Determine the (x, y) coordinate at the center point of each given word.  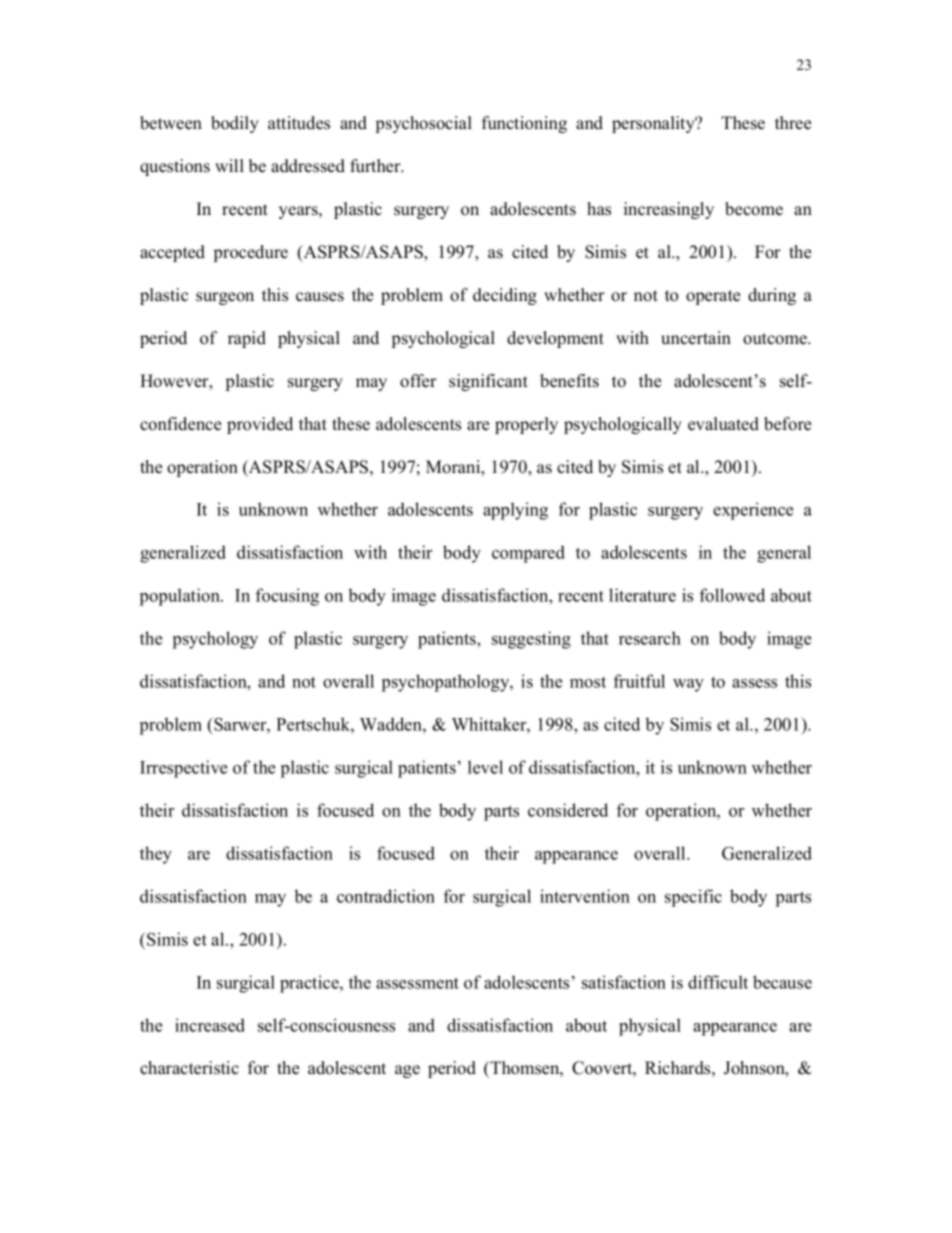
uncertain (696, 338)
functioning (524, 124)
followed (732, 595)
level (485, 767)
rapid (247, 339)
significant (488, 382)
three (793, 123)
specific (693, 898)
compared (528, 554)
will (229, 165)
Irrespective (183, 769)
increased (210, 1025)
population (181, 597)
